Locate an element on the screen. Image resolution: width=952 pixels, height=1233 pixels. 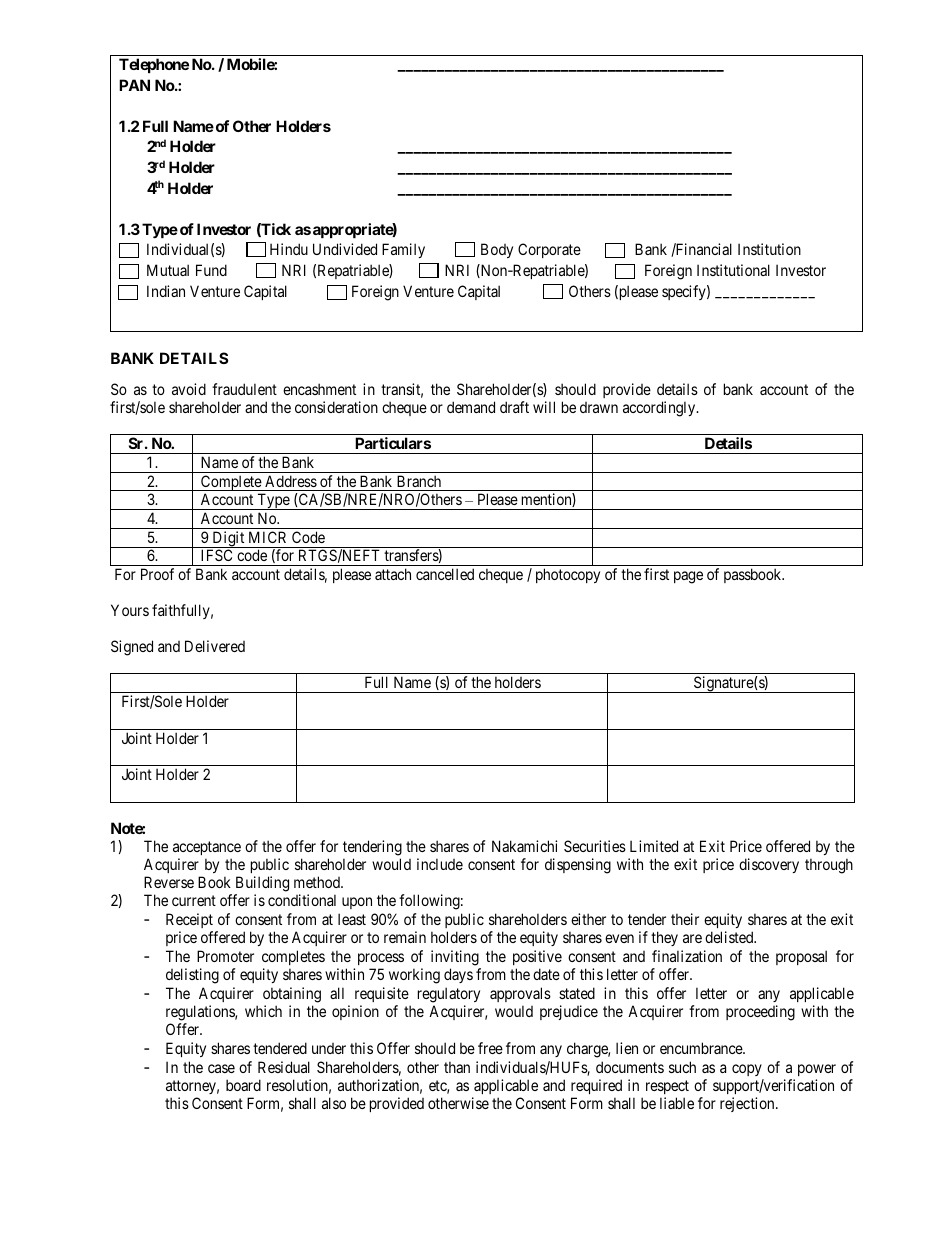
demand is located at coordinates (471, 407).
